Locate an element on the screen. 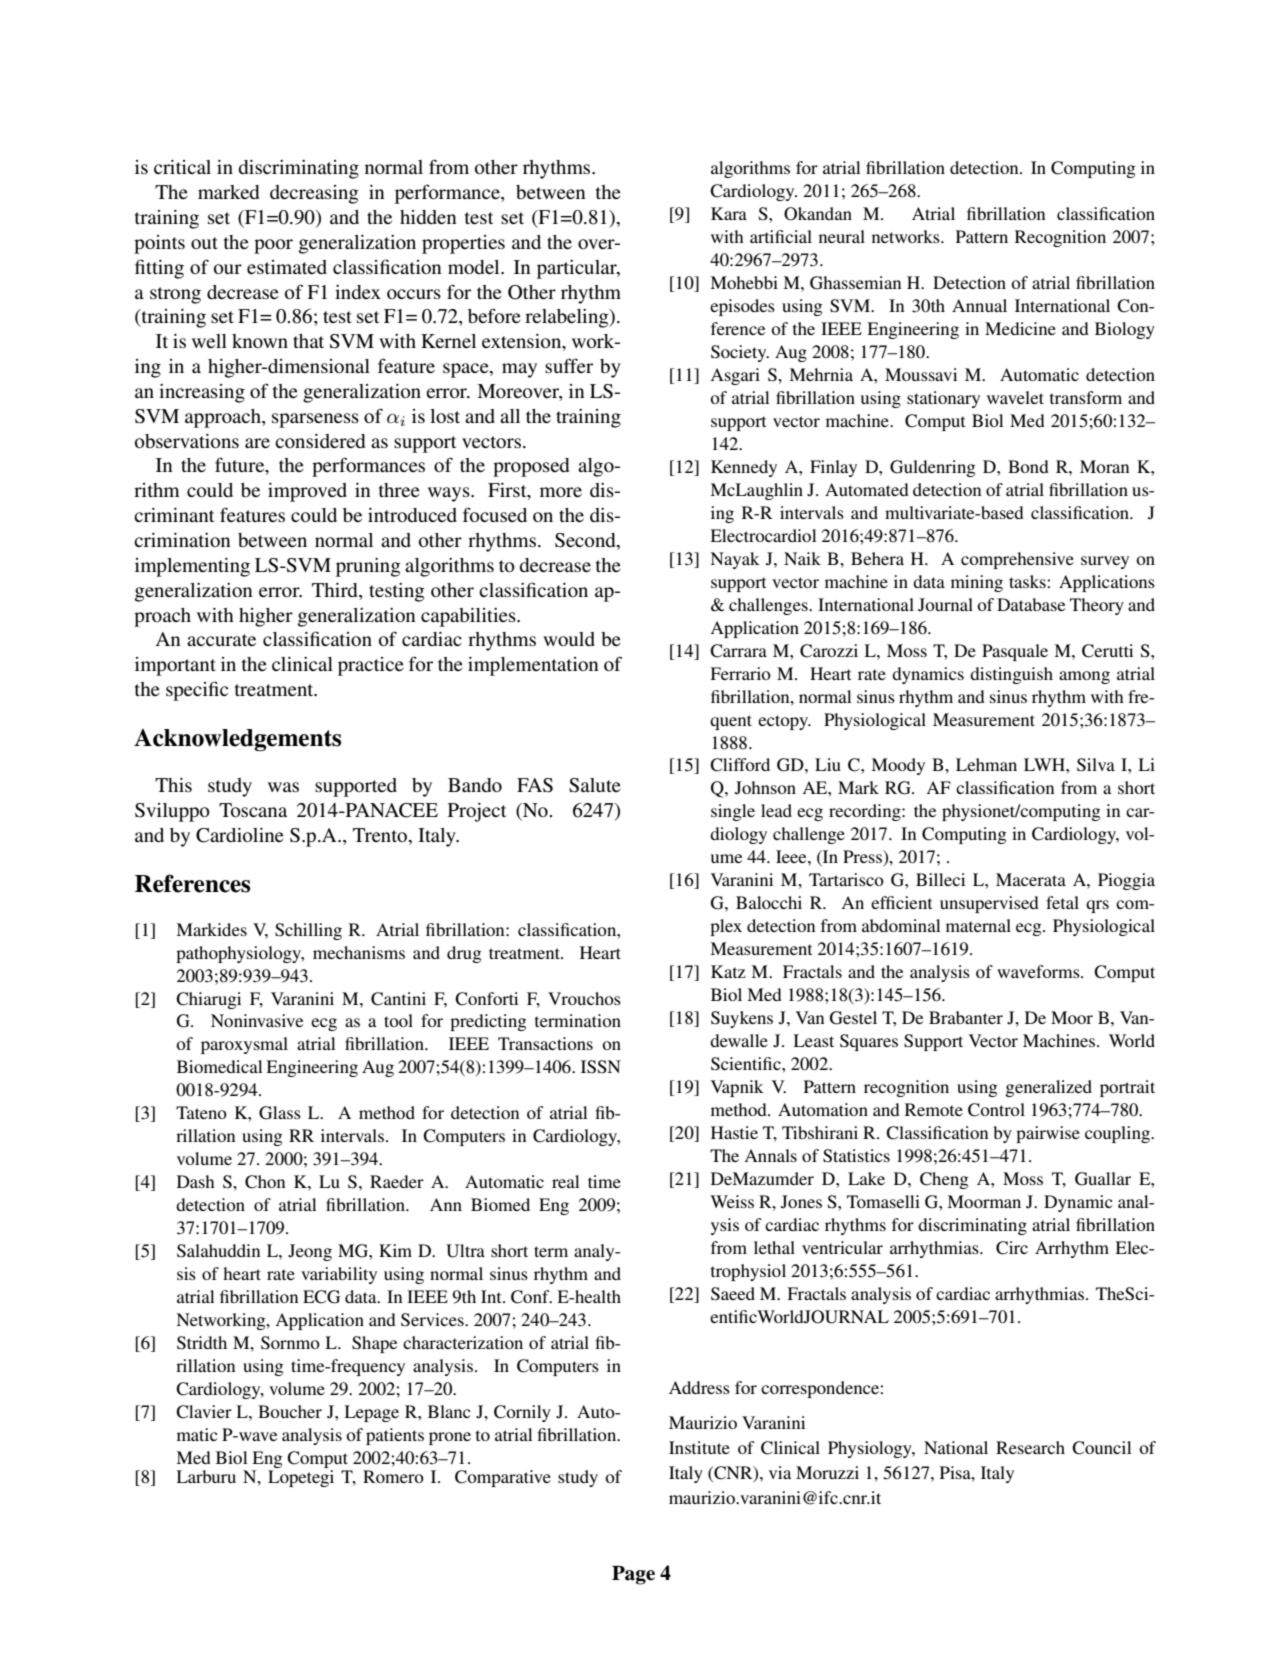 The image size is (1283, 1660). decreasing is located at coordinates (314, 194).
